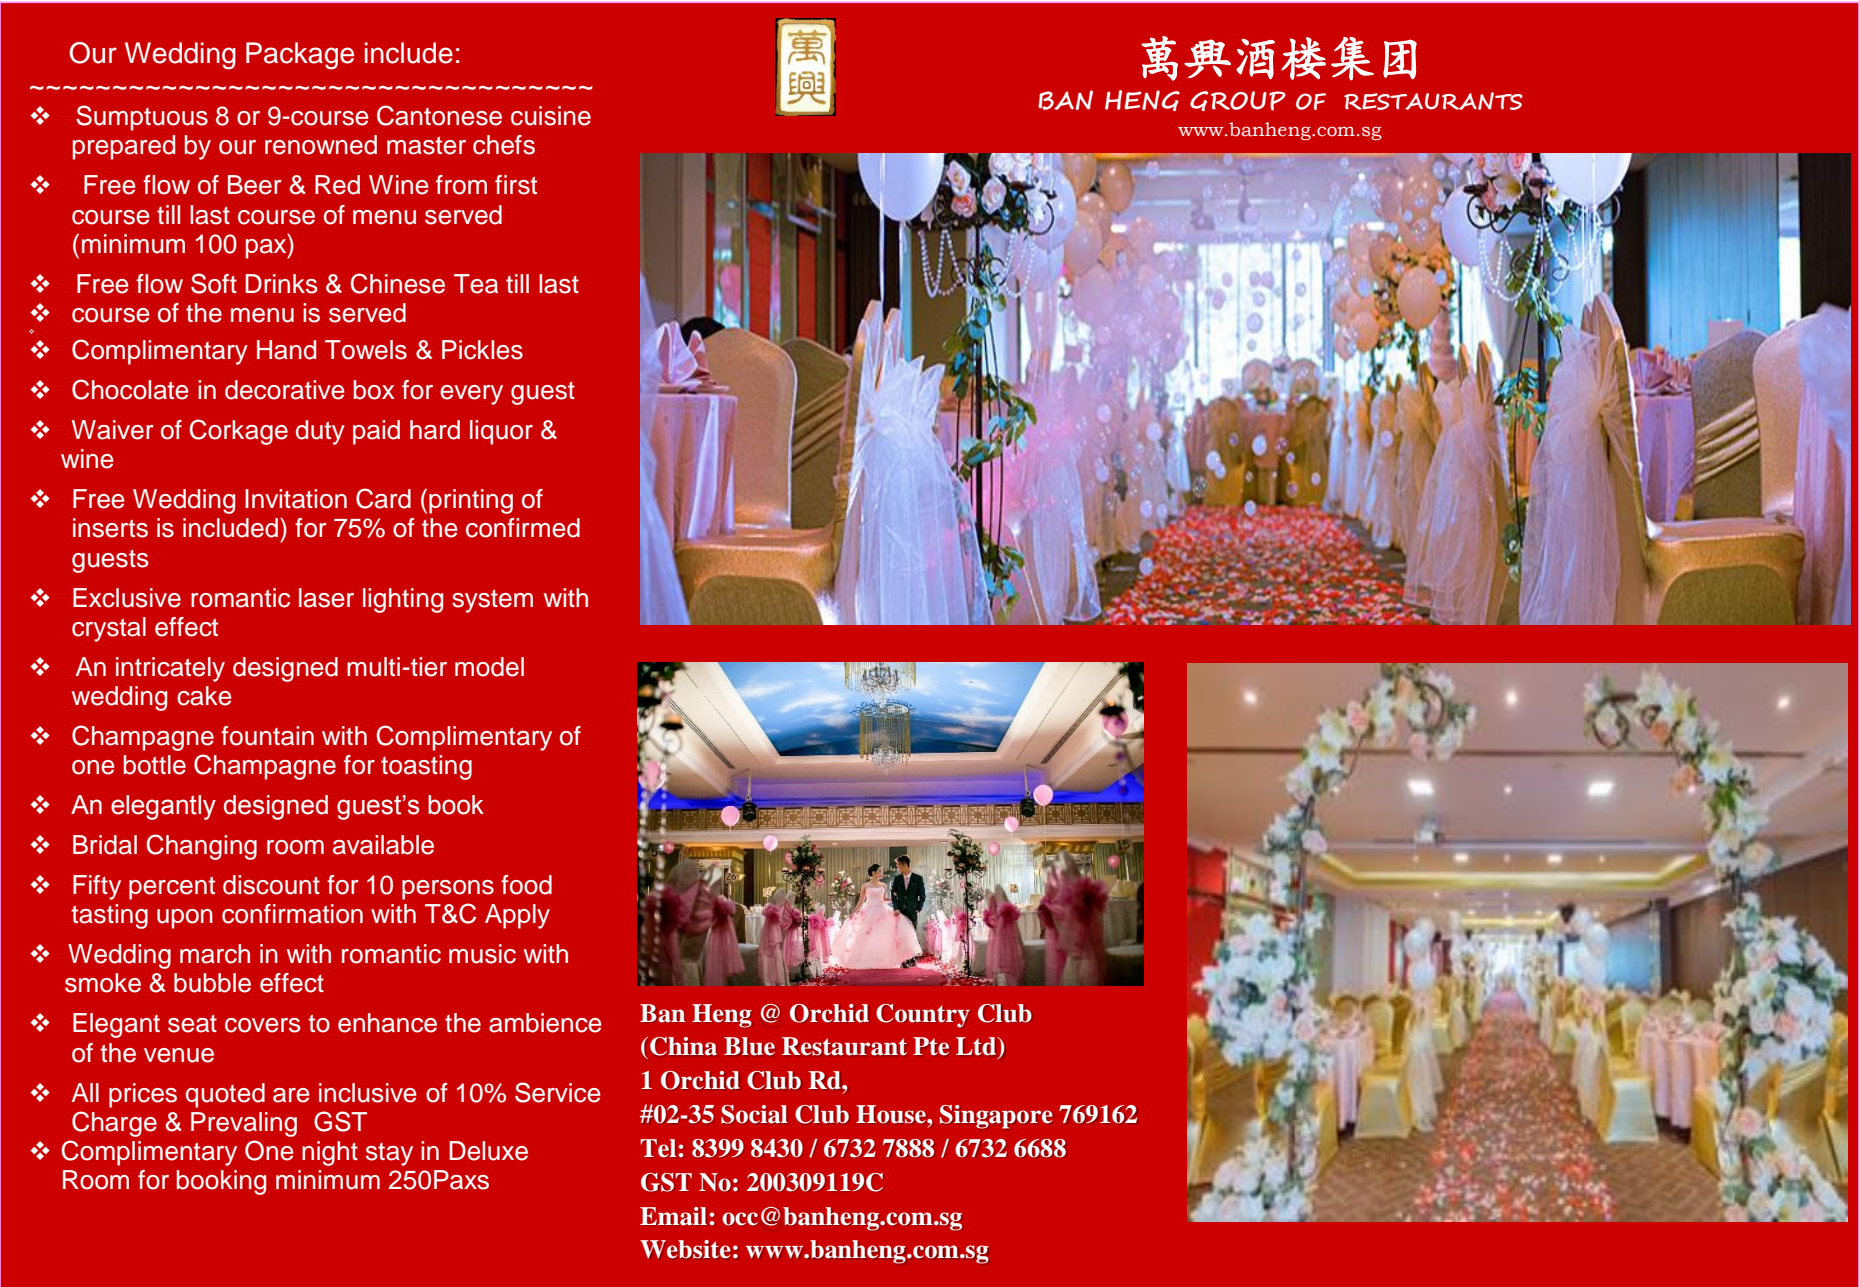  I want to click on liquor, so click(501, 432).
